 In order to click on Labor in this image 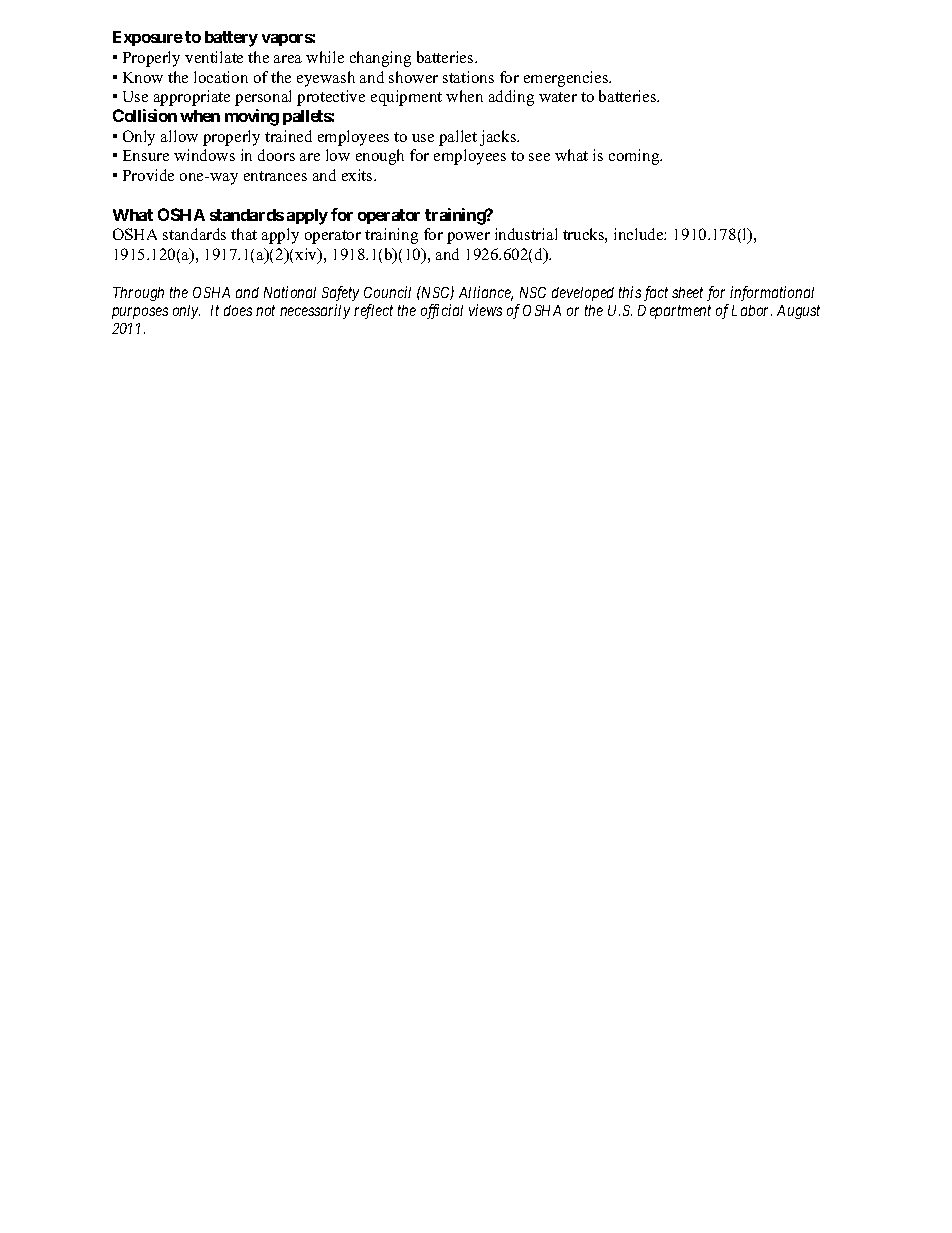, I will do `click(752, 310)`.
